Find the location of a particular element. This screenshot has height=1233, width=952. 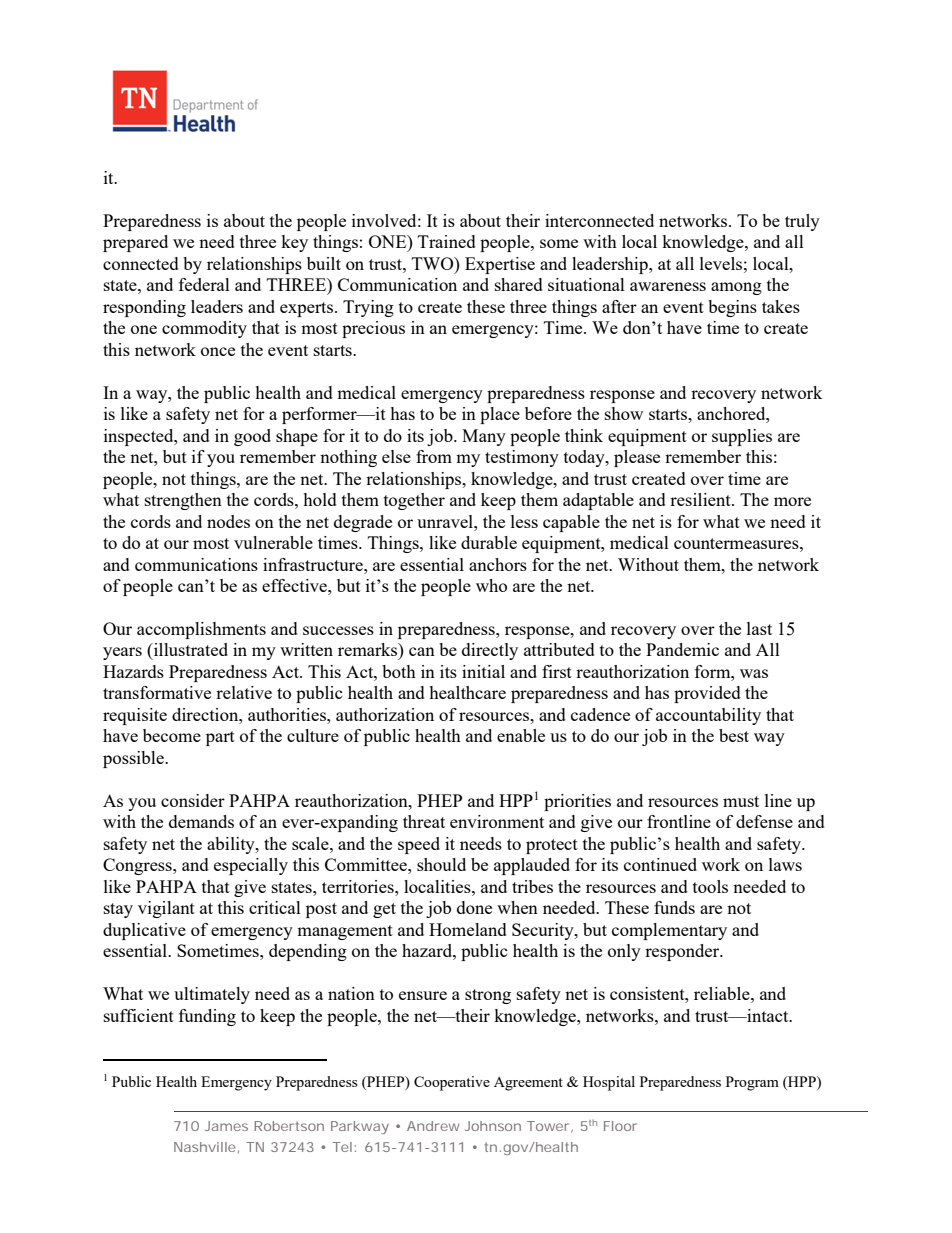

federal is located at coordinates (204, 284).
